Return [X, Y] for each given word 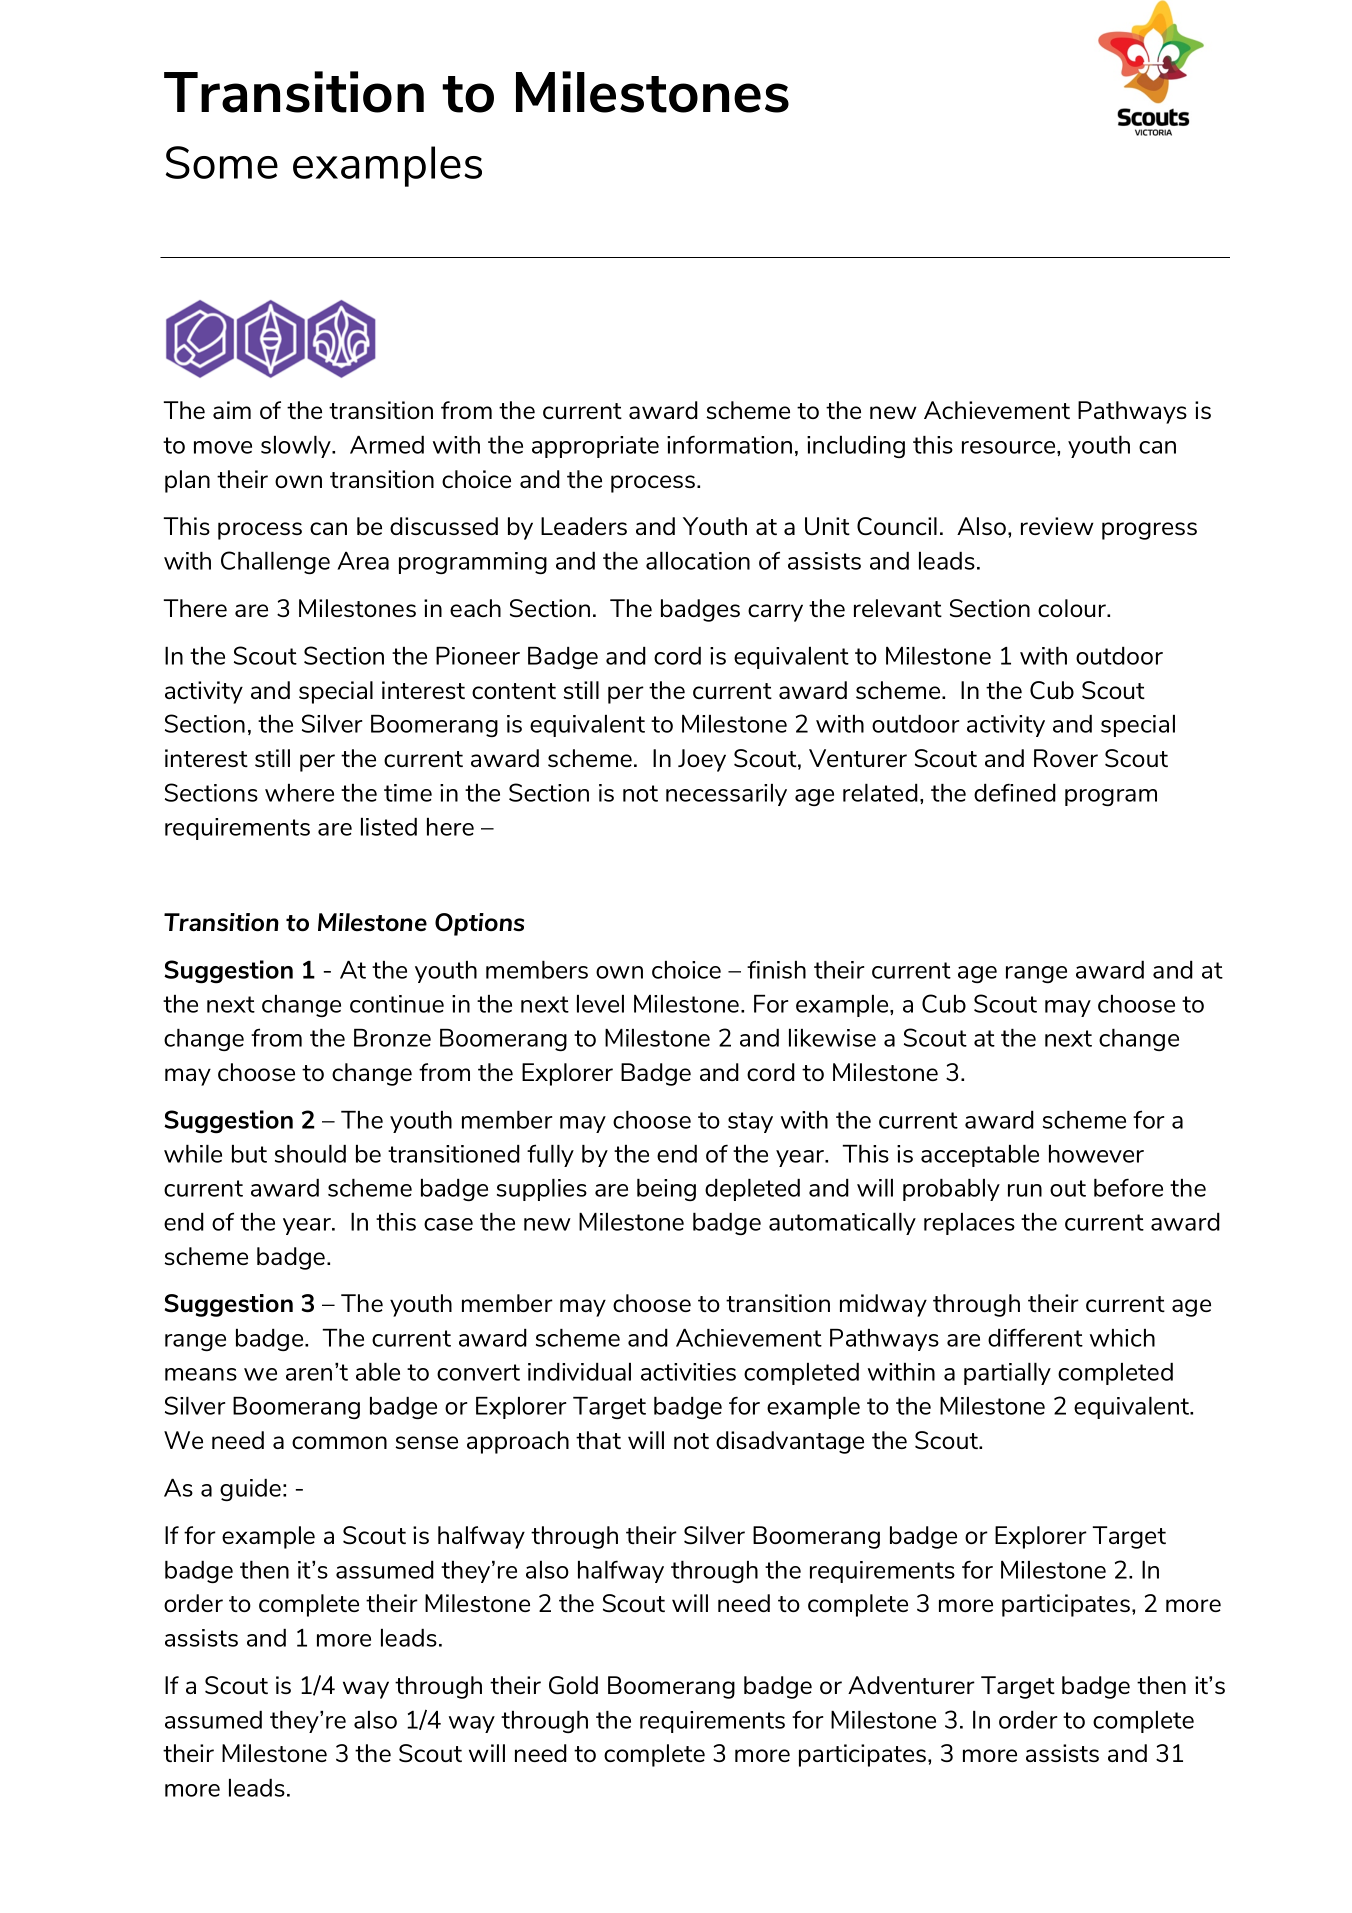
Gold [573, 1685]
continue [397, 1004]
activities [688, 1372]
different [1035, 1337]
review [1057, 526]
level [600, 1004]
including [856, 447]
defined [1015, 792]
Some [222, 162]
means [201, 1374]
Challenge [275, 562]
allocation [698, 561]
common [339, 1442]
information [729, 444]
